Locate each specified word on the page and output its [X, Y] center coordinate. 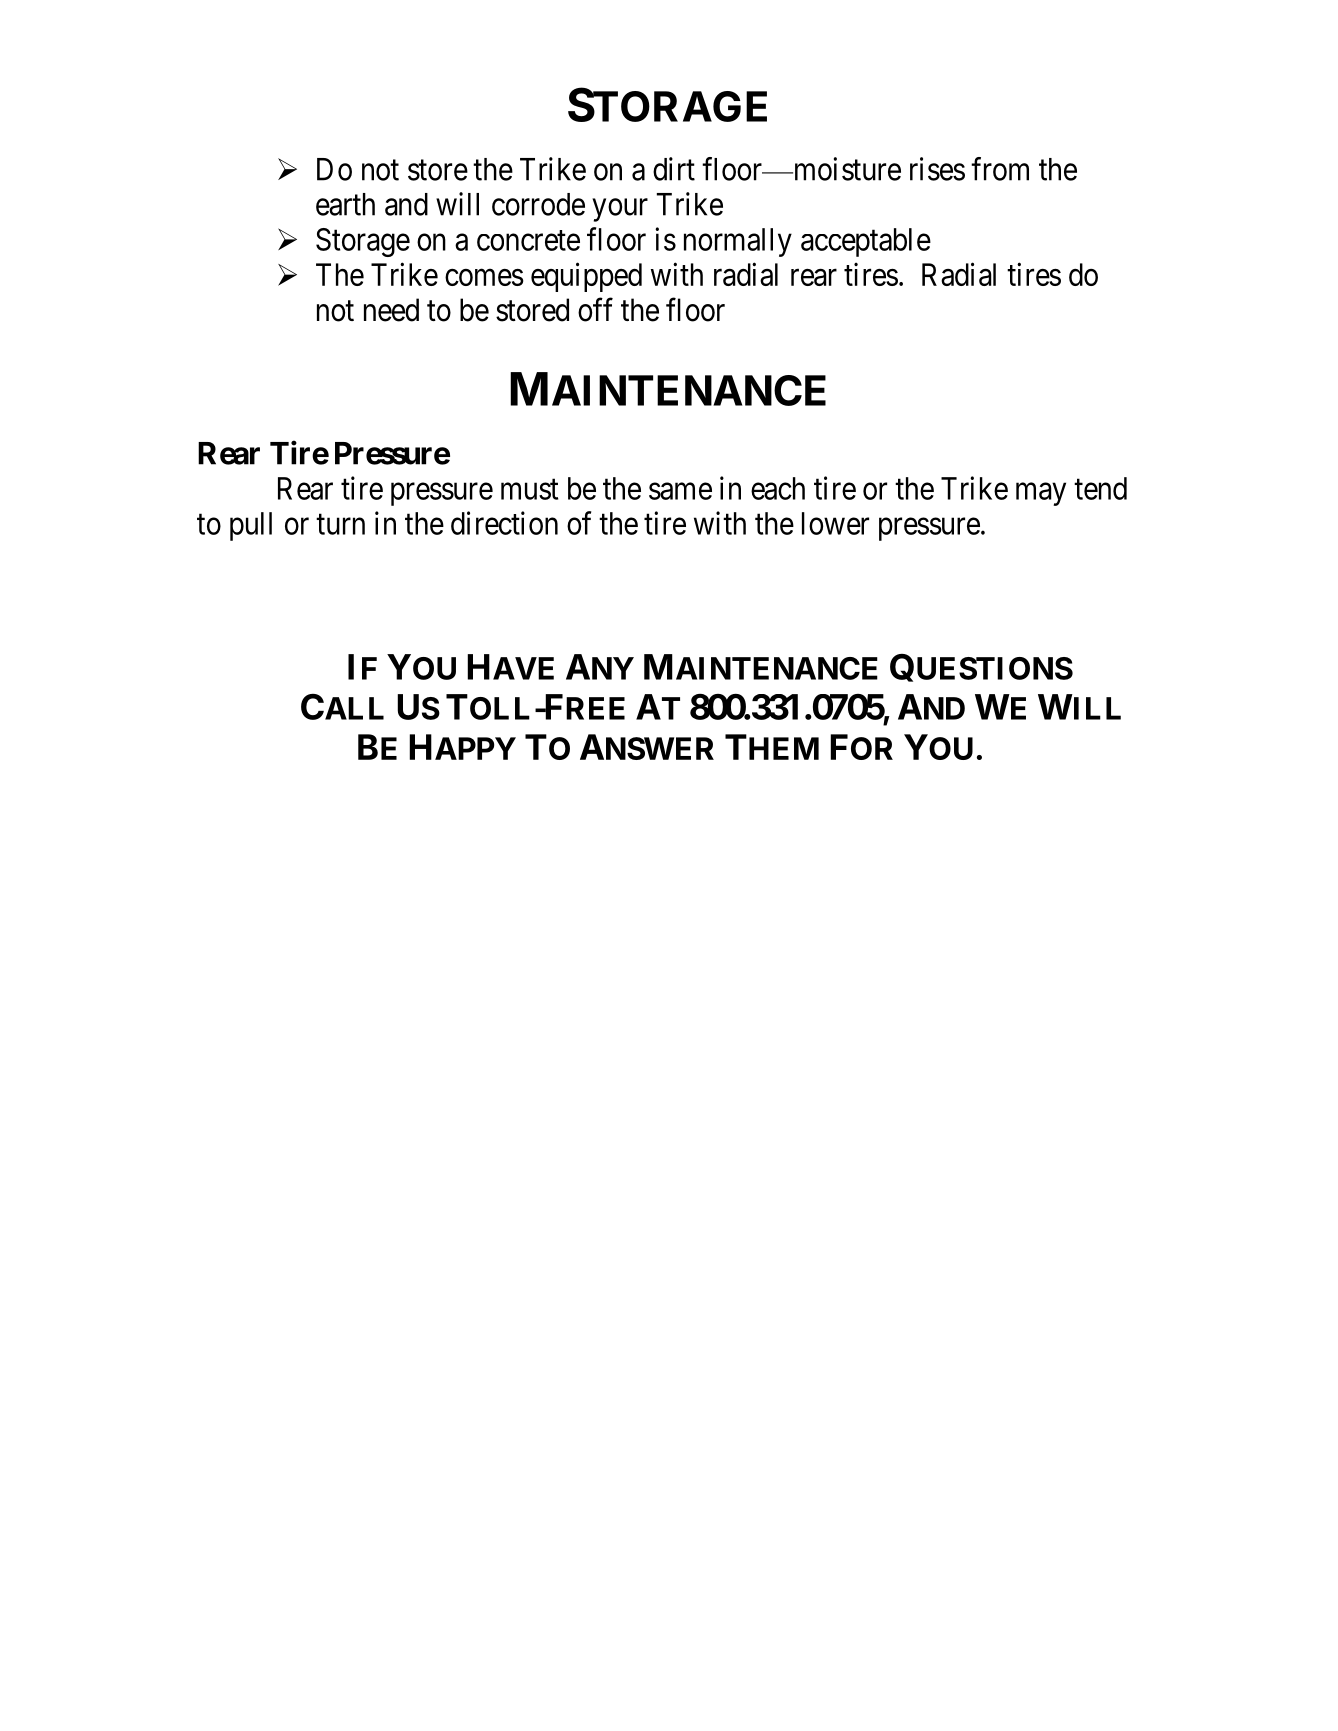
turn [340, 524]
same [680, 491]
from [1000, 169]
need [391, 310]
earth [345, 204]
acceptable [866, 242]
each [778, 488]
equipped [586, 277]
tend [1100, 488]
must [529, 489]
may [1041, 494]
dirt [674, 169]
